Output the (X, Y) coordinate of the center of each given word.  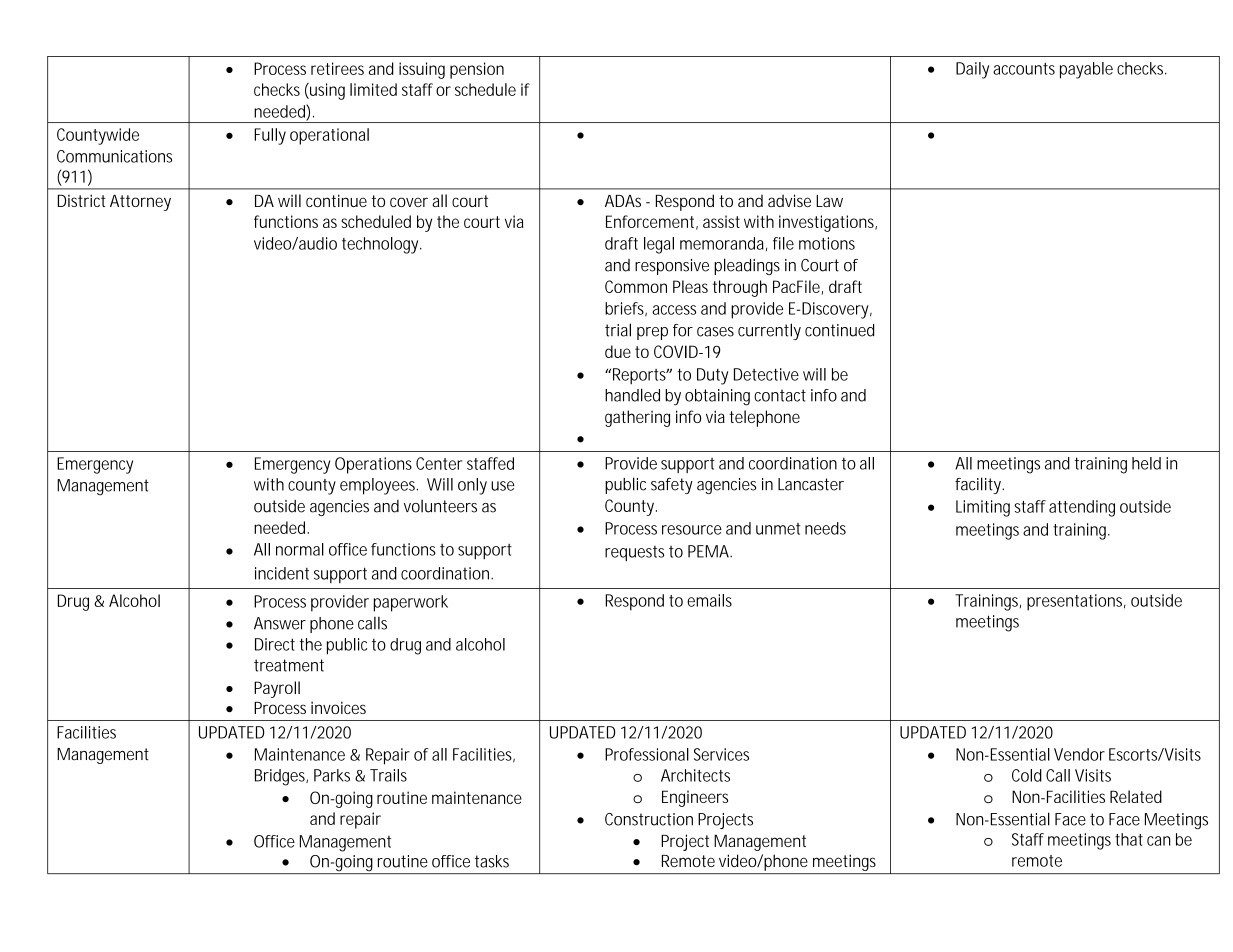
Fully (270, 136)
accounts (1024, 69)
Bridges (281, 777)
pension (477, 70)
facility (978, 485)
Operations (373, 465)
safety (672, 486)
